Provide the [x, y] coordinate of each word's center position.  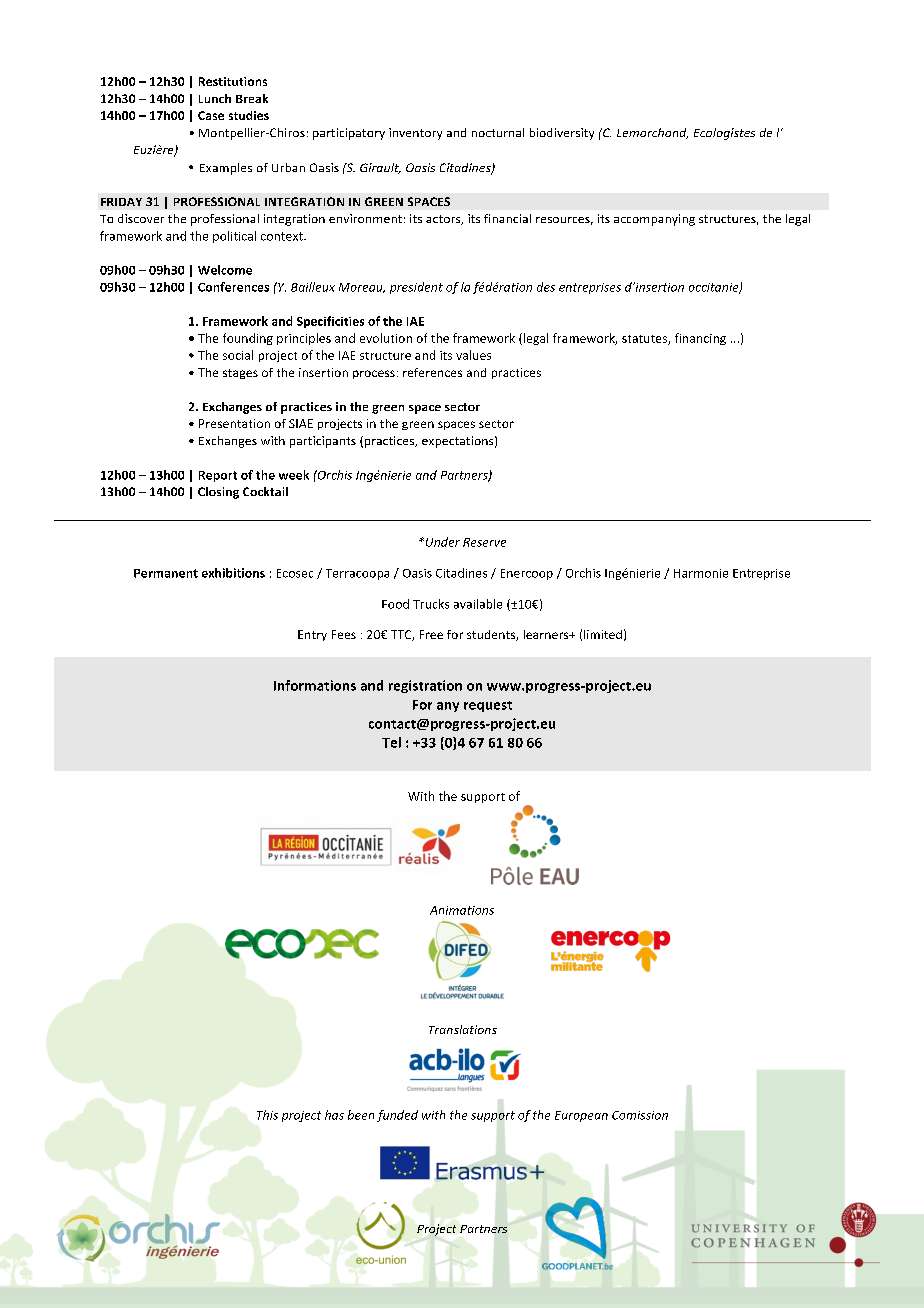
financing [700, 339]
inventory [415, 134]
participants [323, 442]
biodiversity [562, 134]
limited [603, 634]
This [267, 1115]
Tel [391, 742]
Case [211, 115]
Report [218, 476]
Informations [315, 685]
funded [397, 1116]
